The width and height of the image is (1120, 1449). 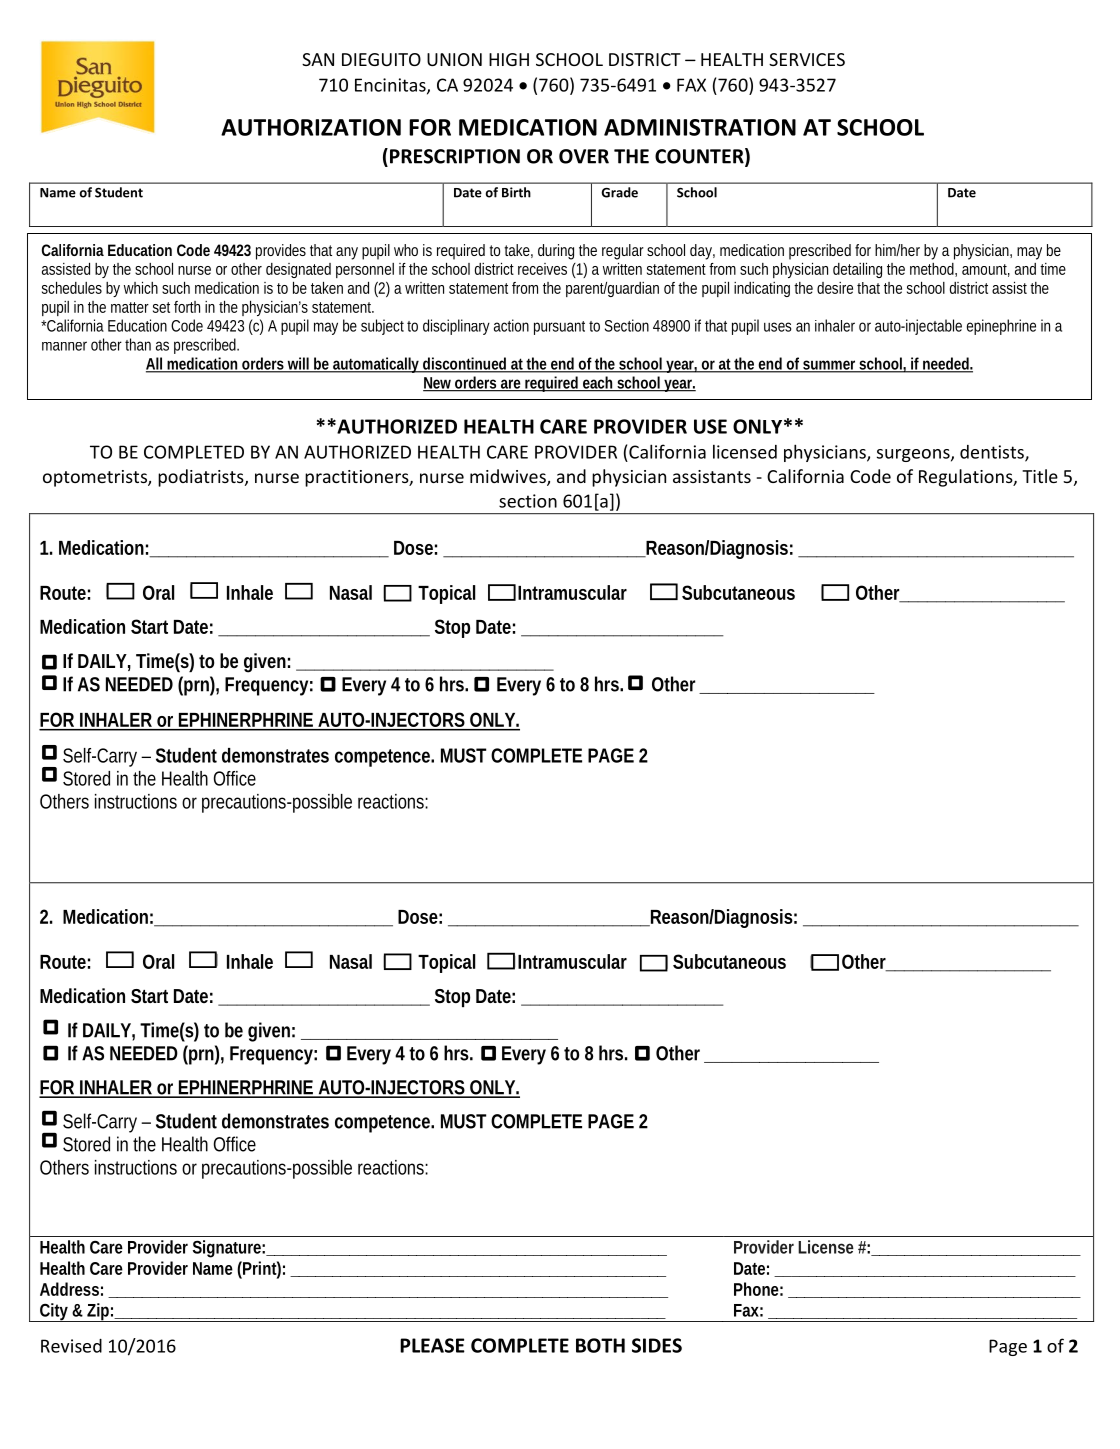 I want to click on AUTHORIZATION, so click(x=311, y=127).
